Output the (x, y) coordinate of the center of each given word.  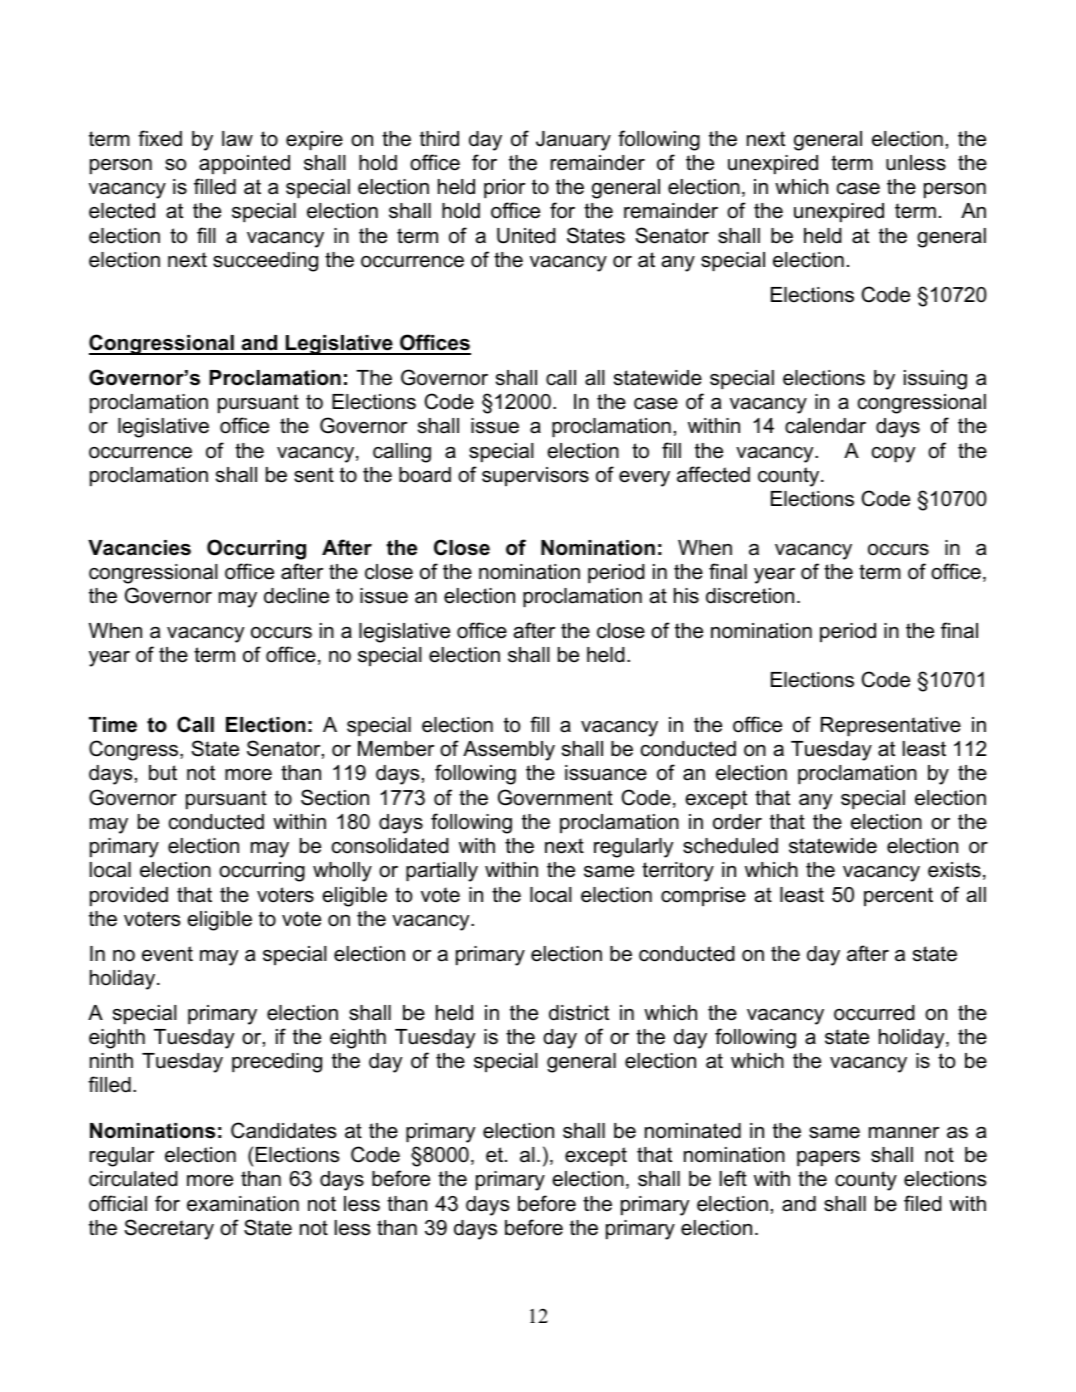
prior (504, 188)
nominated (693, 1131)
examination (243, 1204)
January (573, 141)
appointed (244, 164)
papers (828, 1158)
